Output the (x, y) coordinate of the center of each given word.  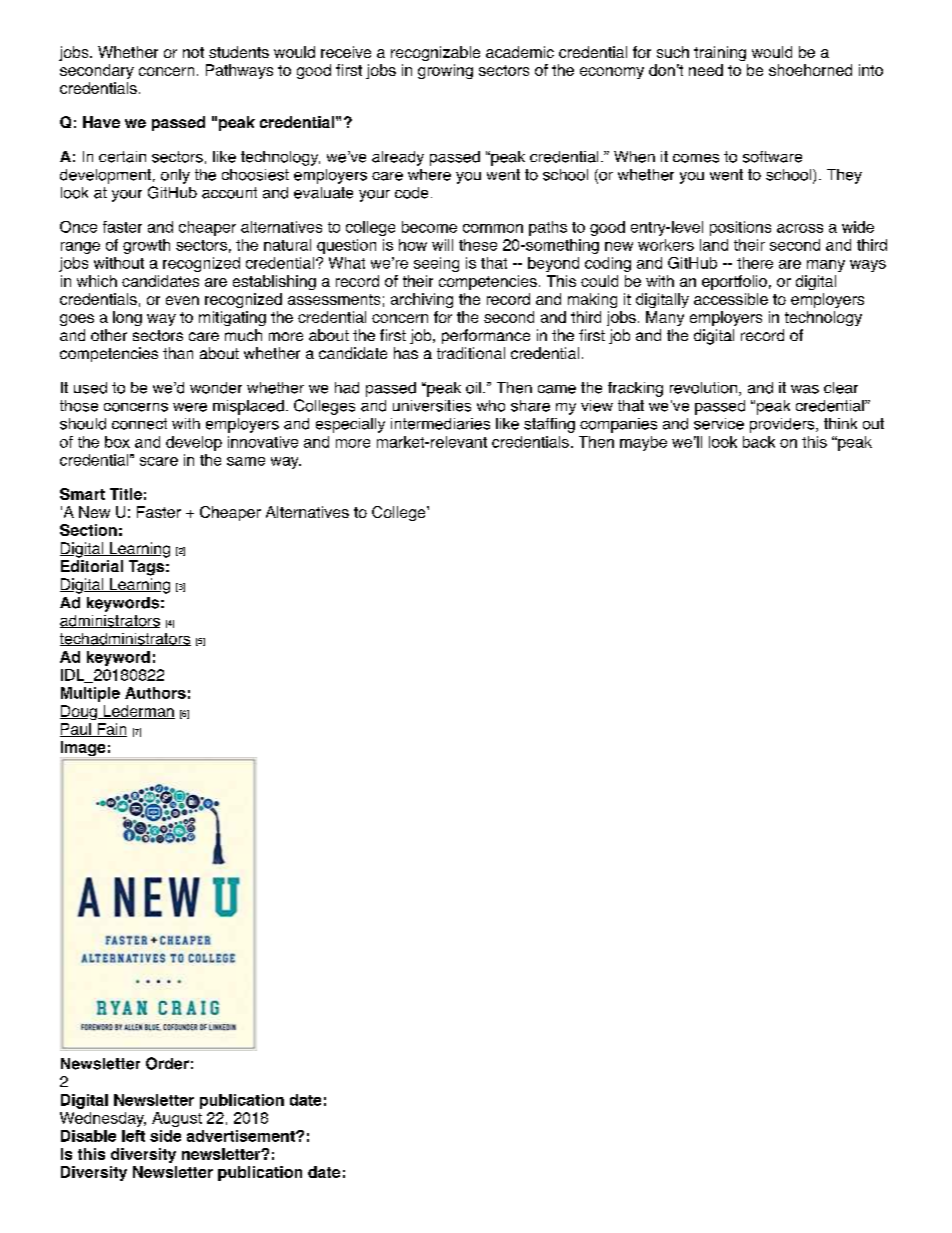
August (177, 1119)
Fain (111, 730)
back (759, 442)
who (491, 406)
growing (445, 71)
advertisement (242, 1136)
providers (783, 425)
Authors (155, 693)
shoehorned (810, 70)
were (190, 407)
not (193, 52)
